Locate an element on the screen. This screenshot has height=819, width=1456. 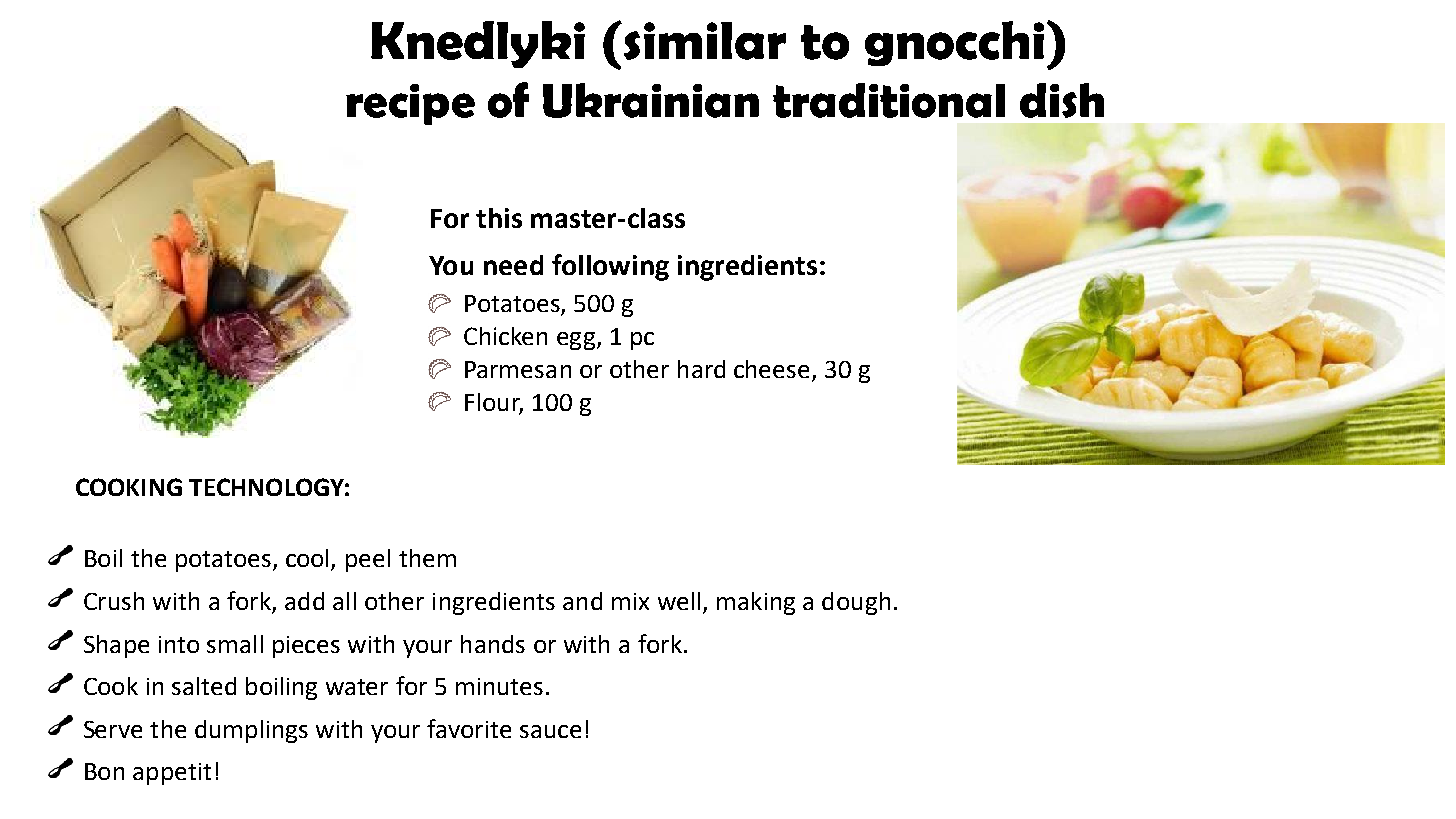
dish is located at coordinates (1062, 100).
